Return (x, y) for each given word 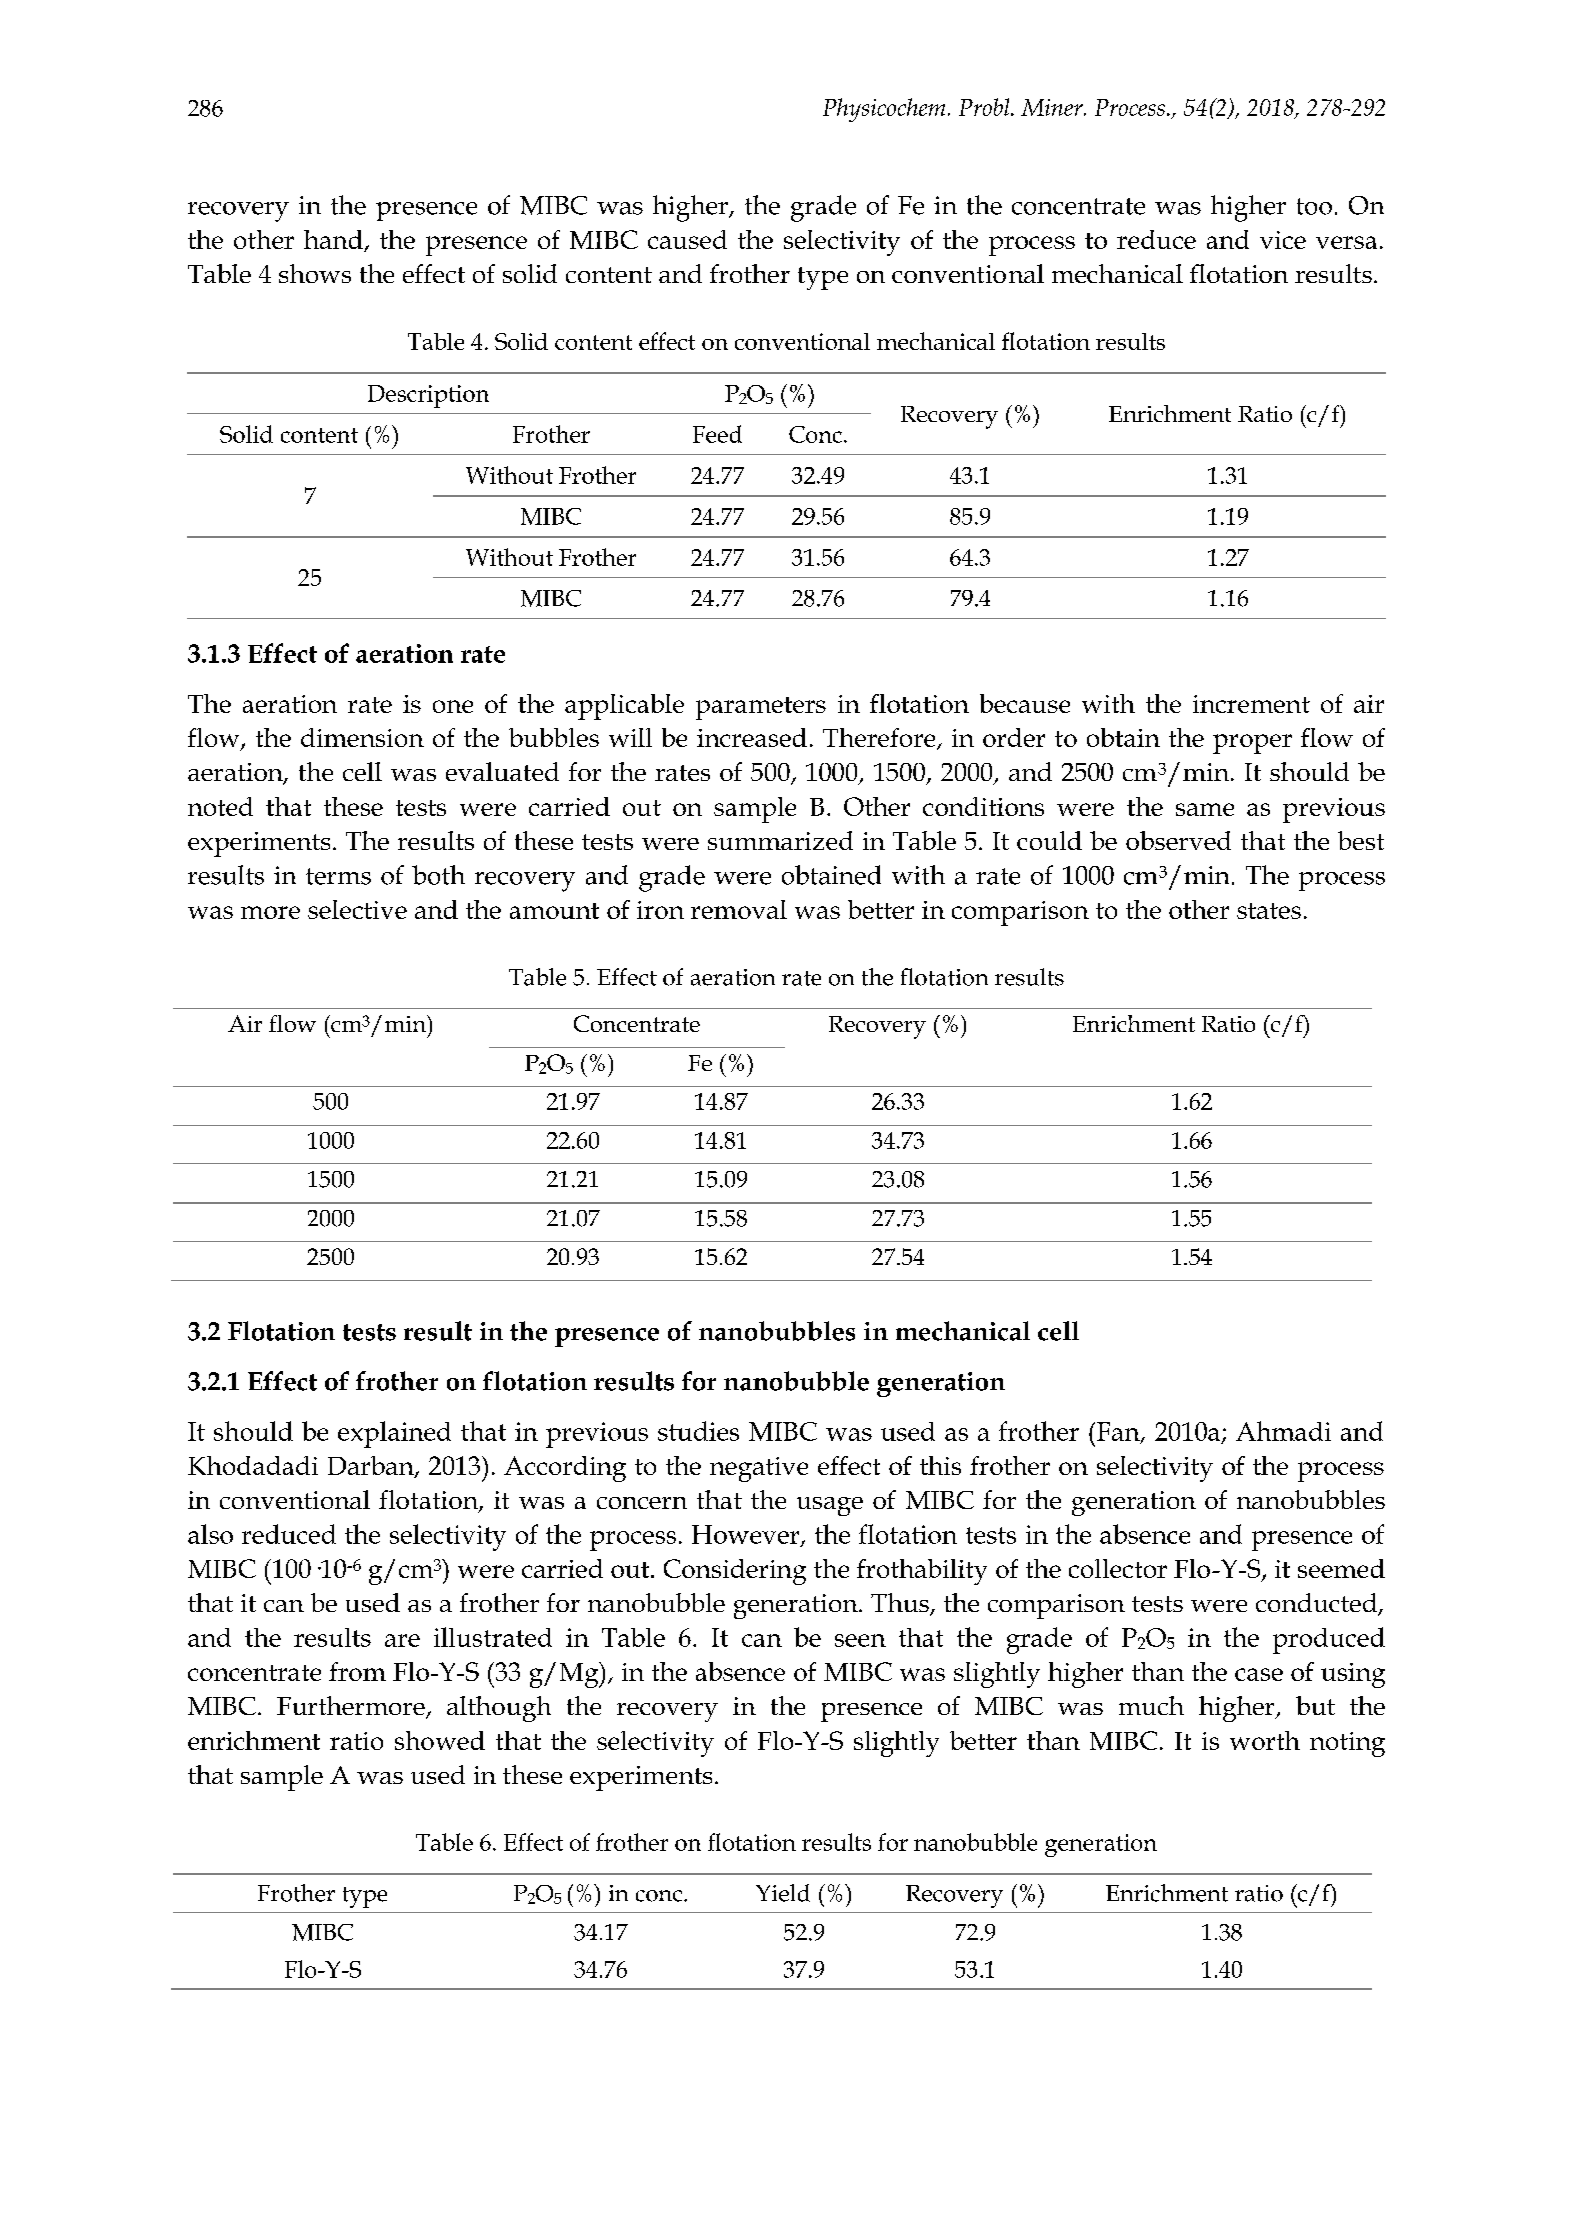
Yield (783, 1893)
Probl (985, 107)
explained (394, 1434)
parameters (761, 708)
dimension (362, 737)
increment (1251, 704)
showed (440, 1740)
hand (333, 239)
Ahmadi (1283, 1431)
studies (698, 1431)
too (1314, 206)
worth (1265, 1740)
